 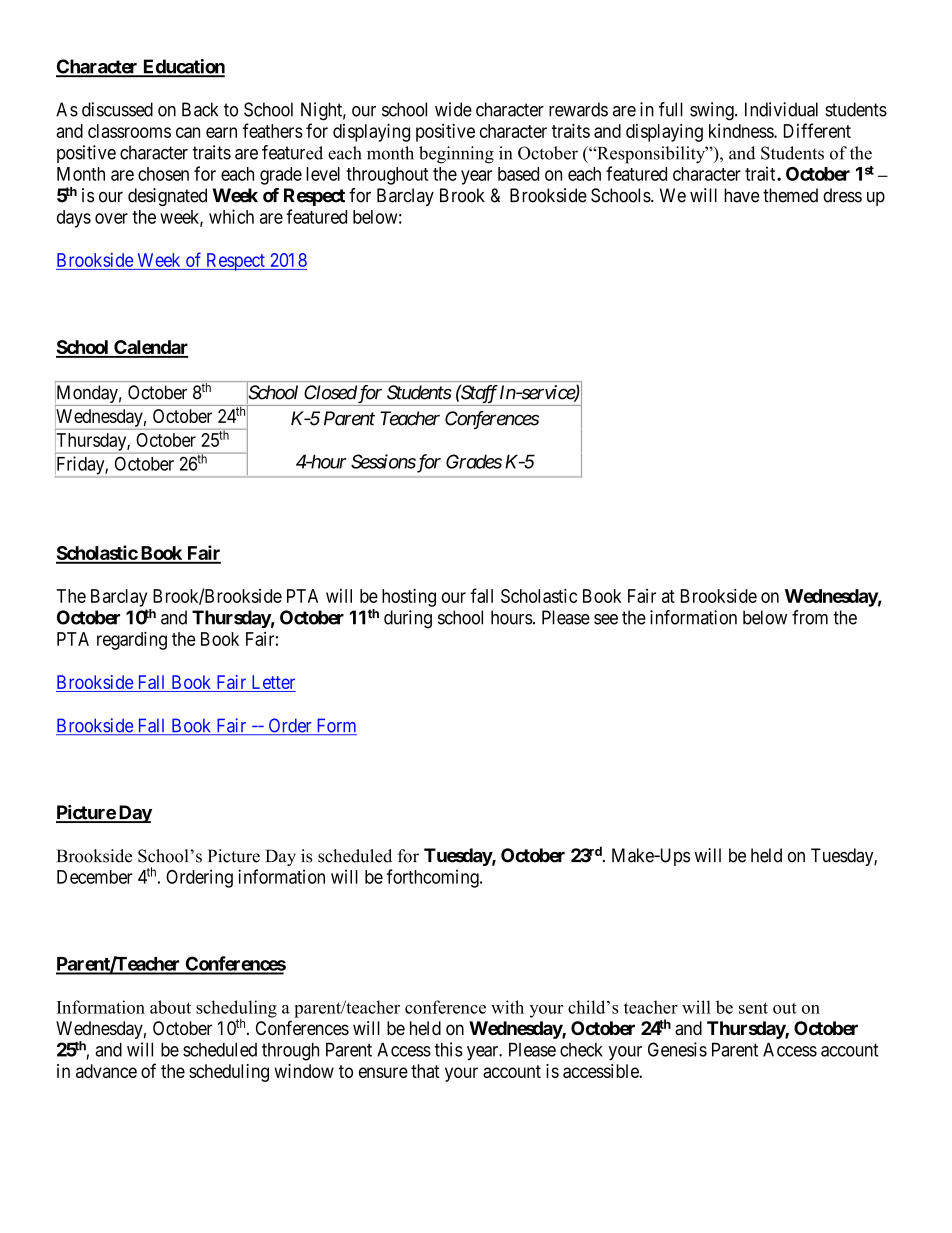 What do you see at coordinates (111, 218) in the page?
I see `over` at bounding box center [111, 218].
